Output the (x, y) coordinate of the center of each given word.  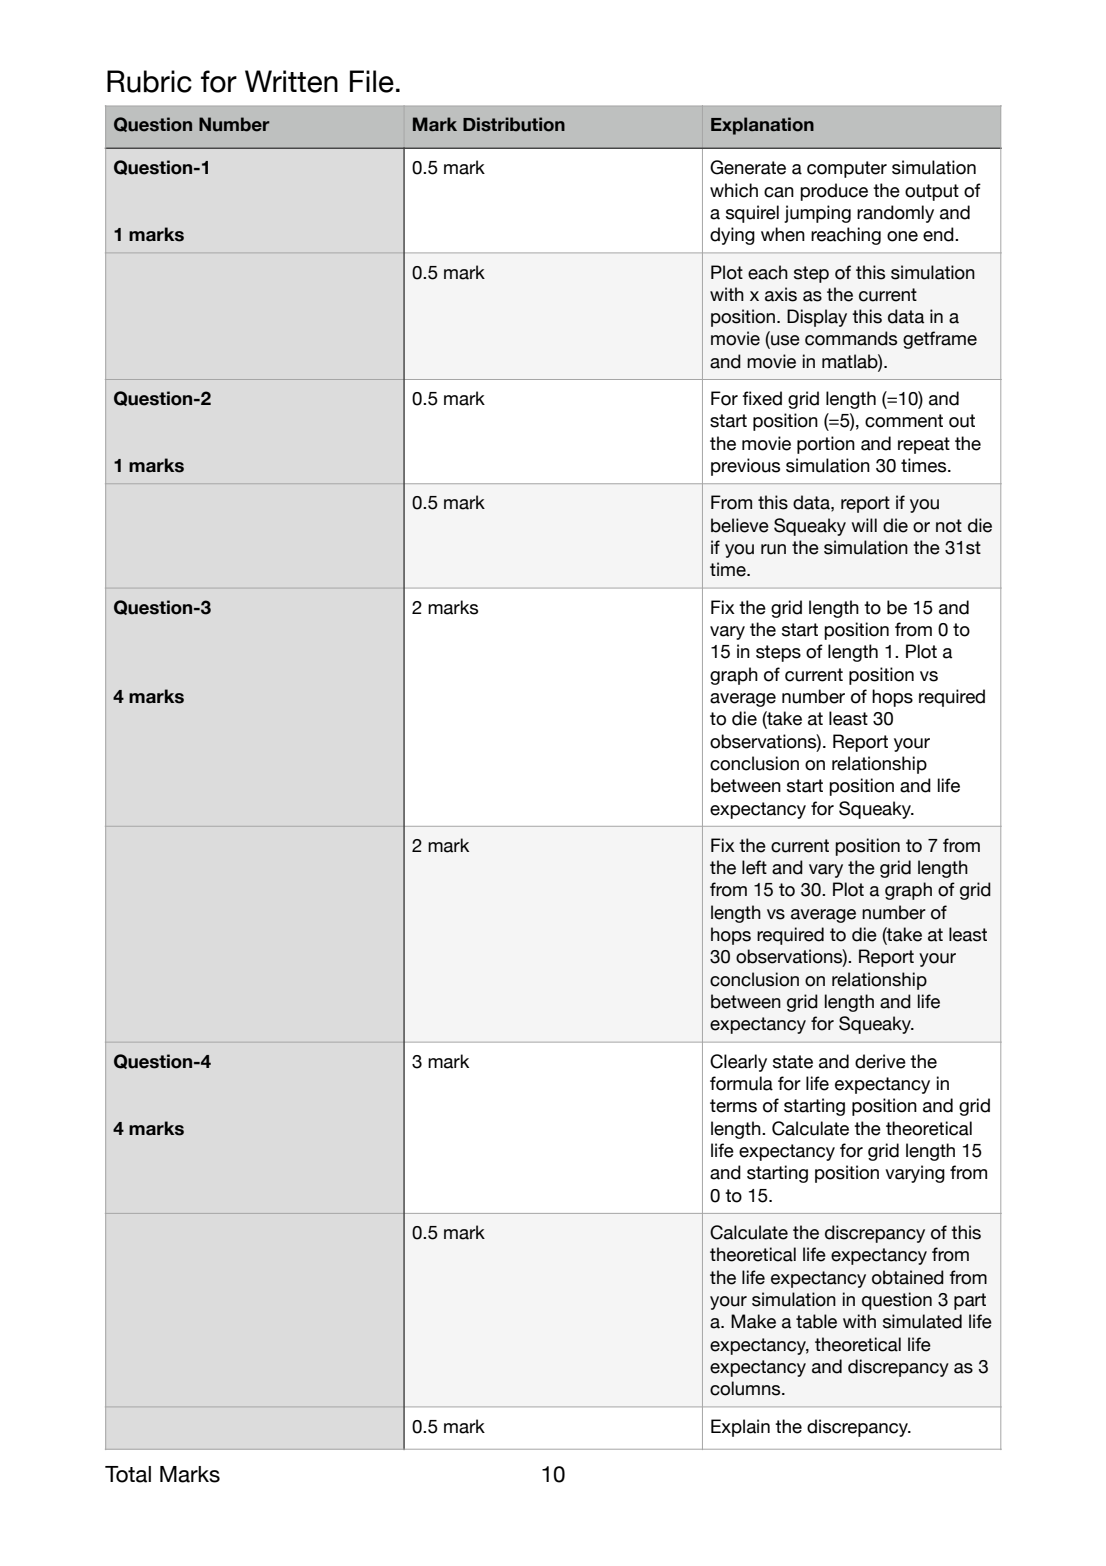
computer (847, 169)
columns (746, 1388)
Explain (740, 1428)
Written (291, 81)
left (754, 867)
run (773, 549)
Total (128, 1474)
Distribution (514, 124)
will (864, 525)
